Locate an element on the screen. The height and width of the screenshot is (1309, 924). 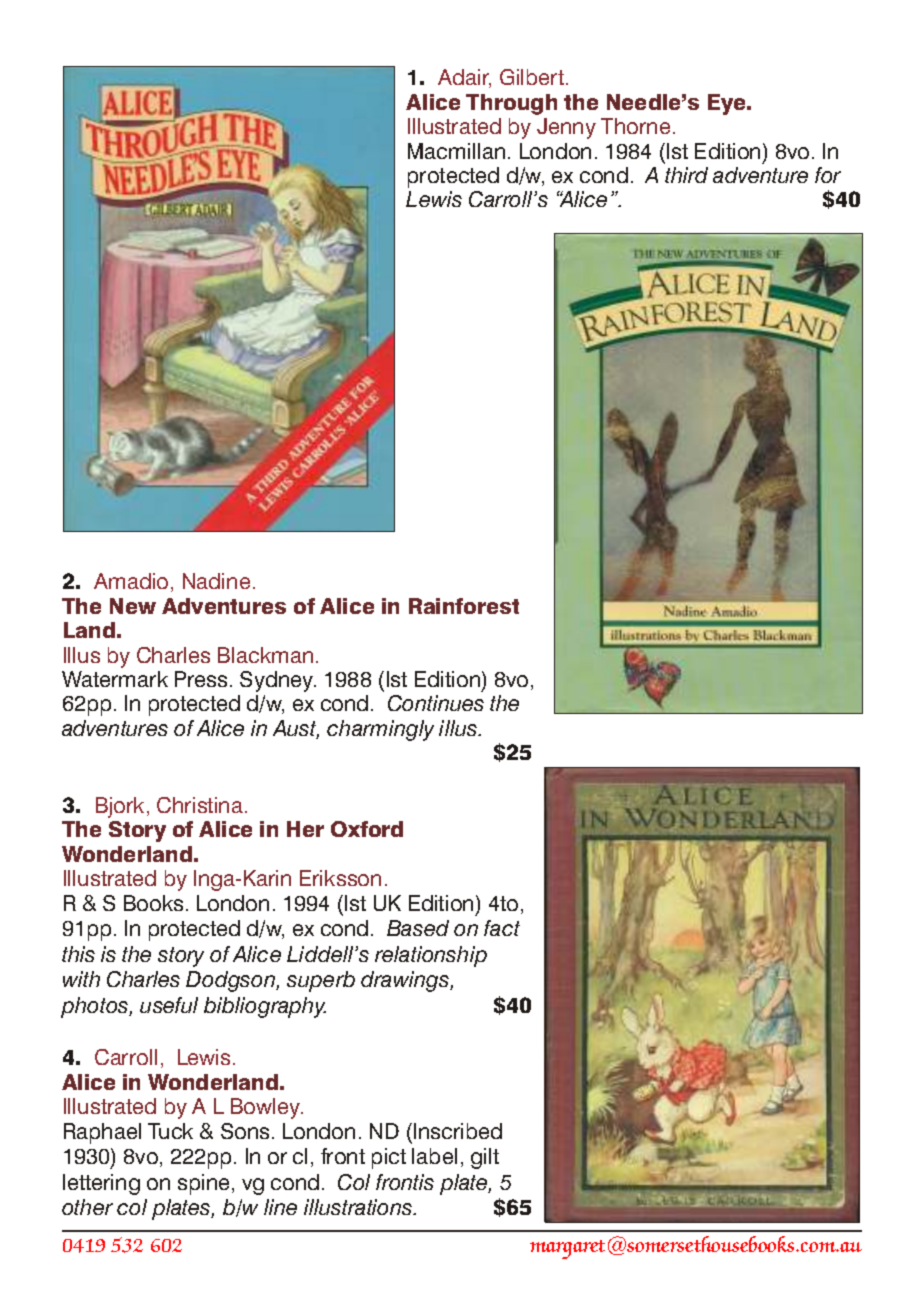
Macmillan is located at coordinates (456, 151).
